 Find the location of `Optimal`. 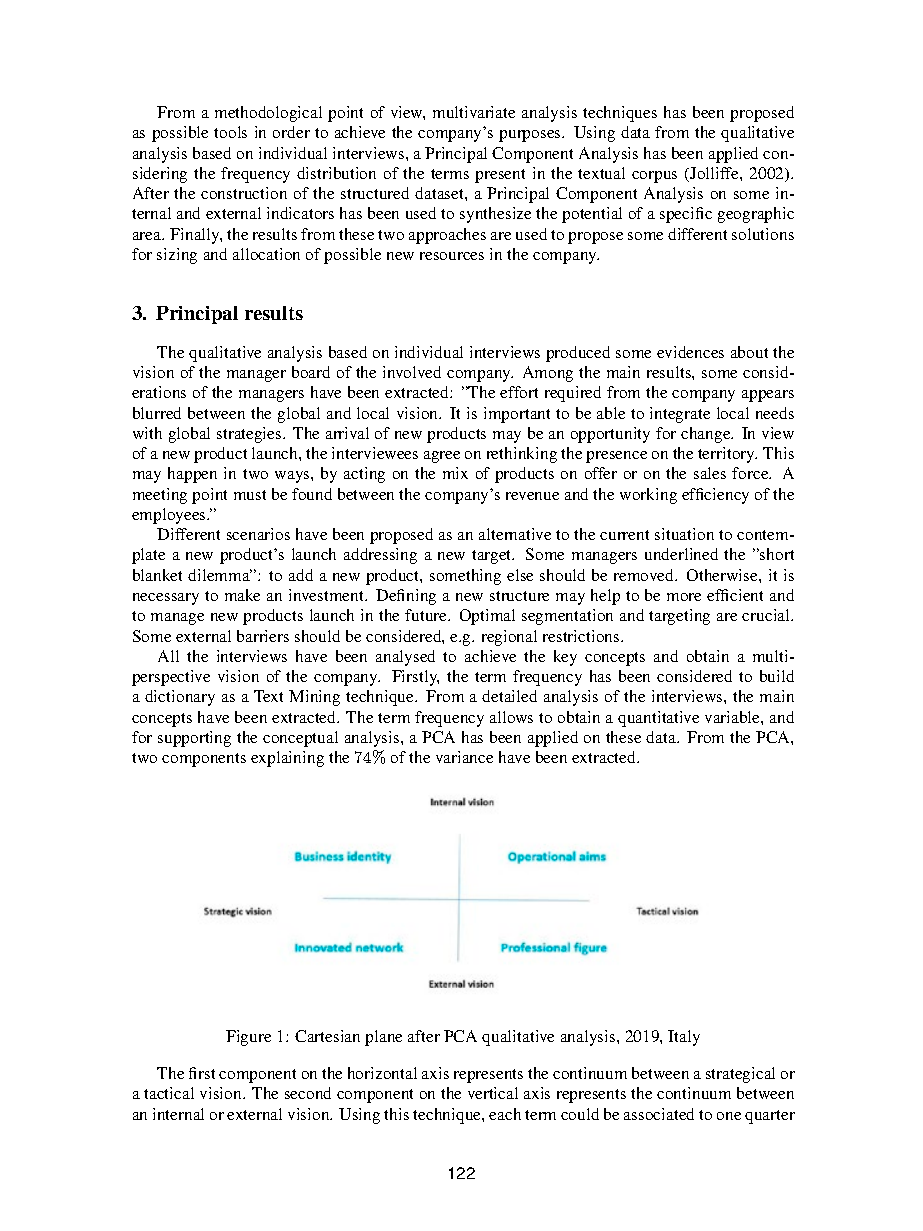

Optimal is located at coordinates (487, 617).
